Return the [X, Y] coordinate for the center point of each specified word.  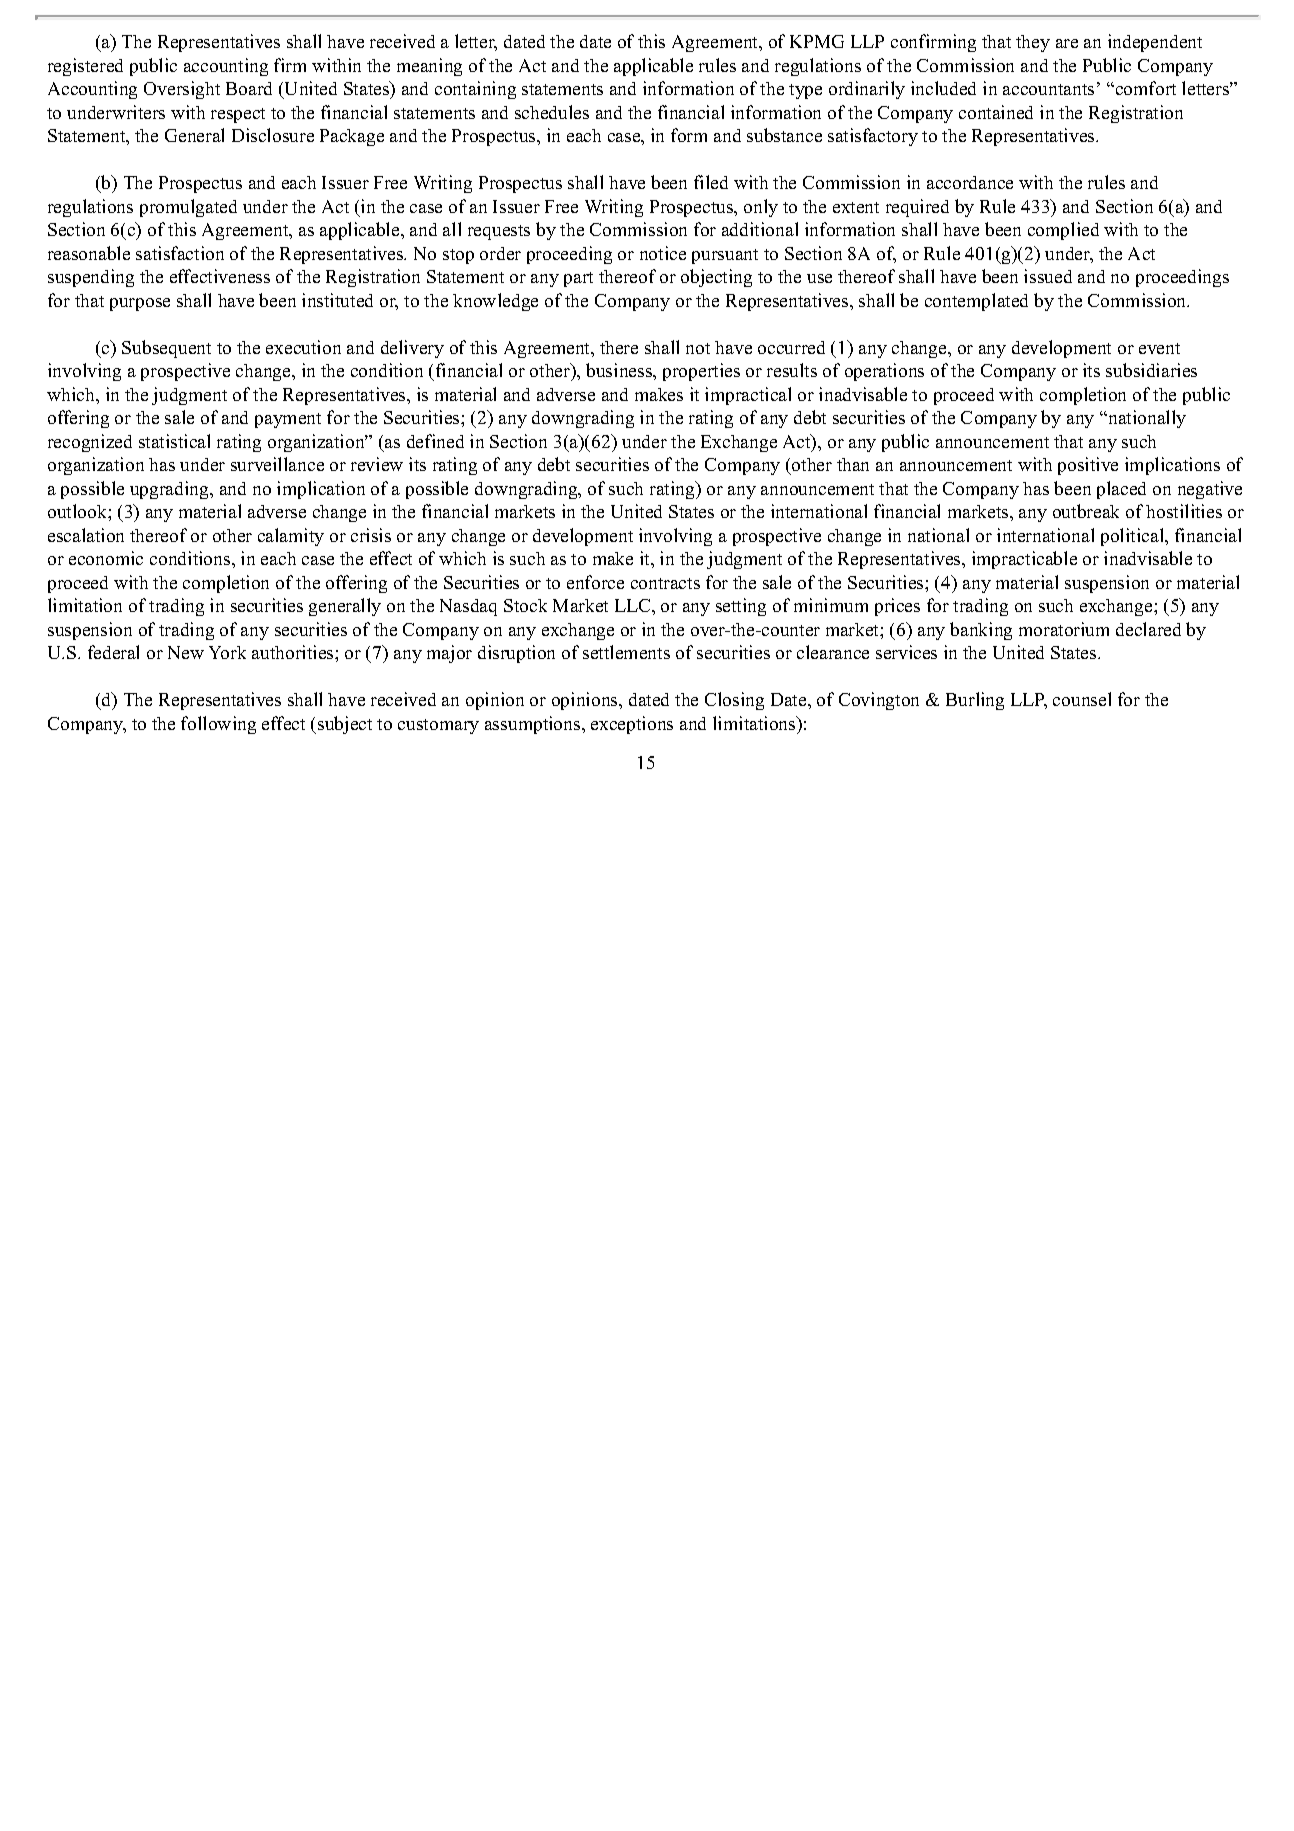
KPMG [817, 41]
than [853, 464]
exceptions [632, 725]
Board [249, 88]
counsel [1082, 699]
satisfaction [180, 253]
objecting [716, 278]
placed [1121, 490]
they [1033, 43]
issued [1048, 276]
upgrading [170, 490]
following [218, 725]
